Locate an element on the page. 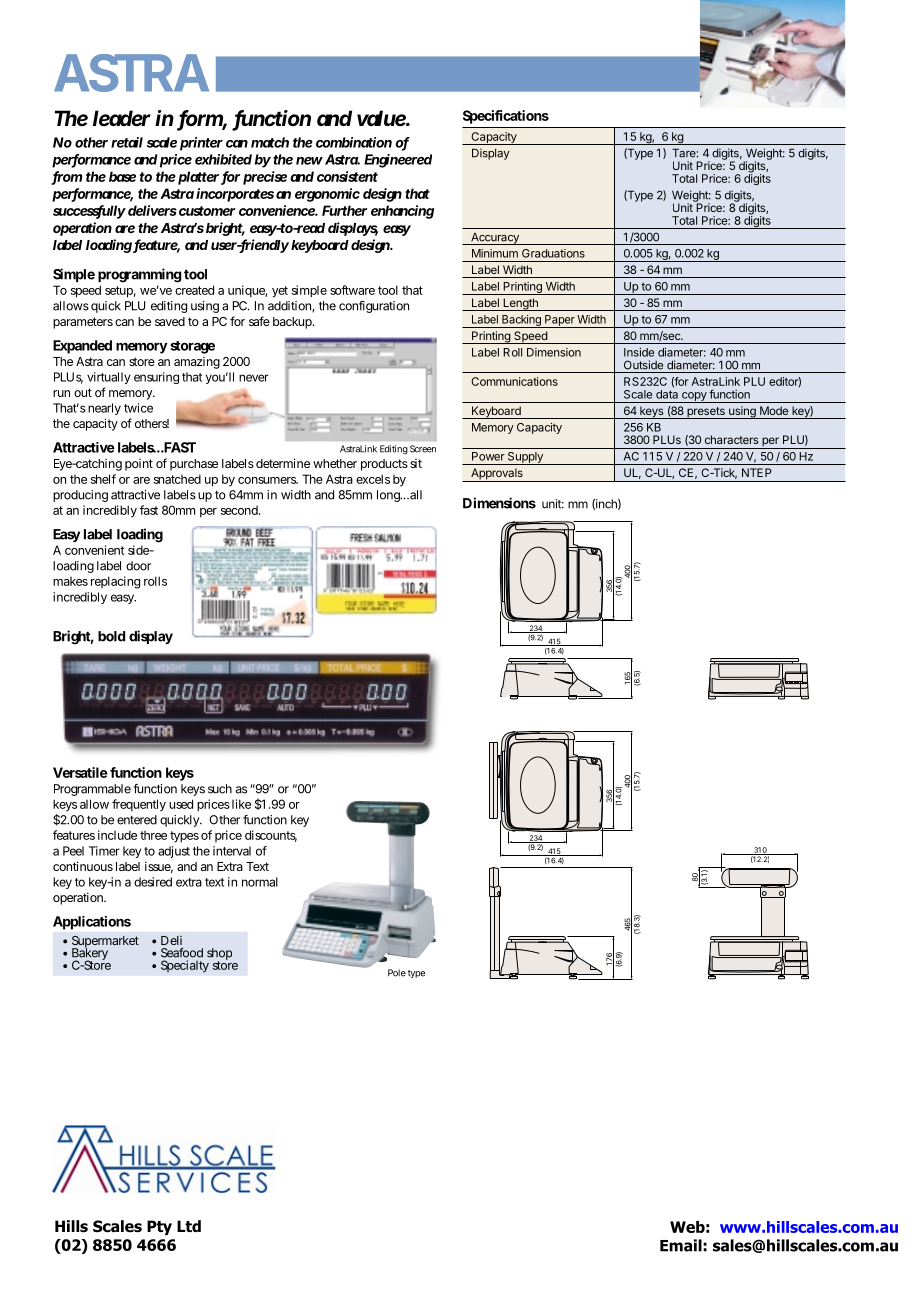 This document has height=1307, width=924. Ltd is located at coordinates (189, 1226).
